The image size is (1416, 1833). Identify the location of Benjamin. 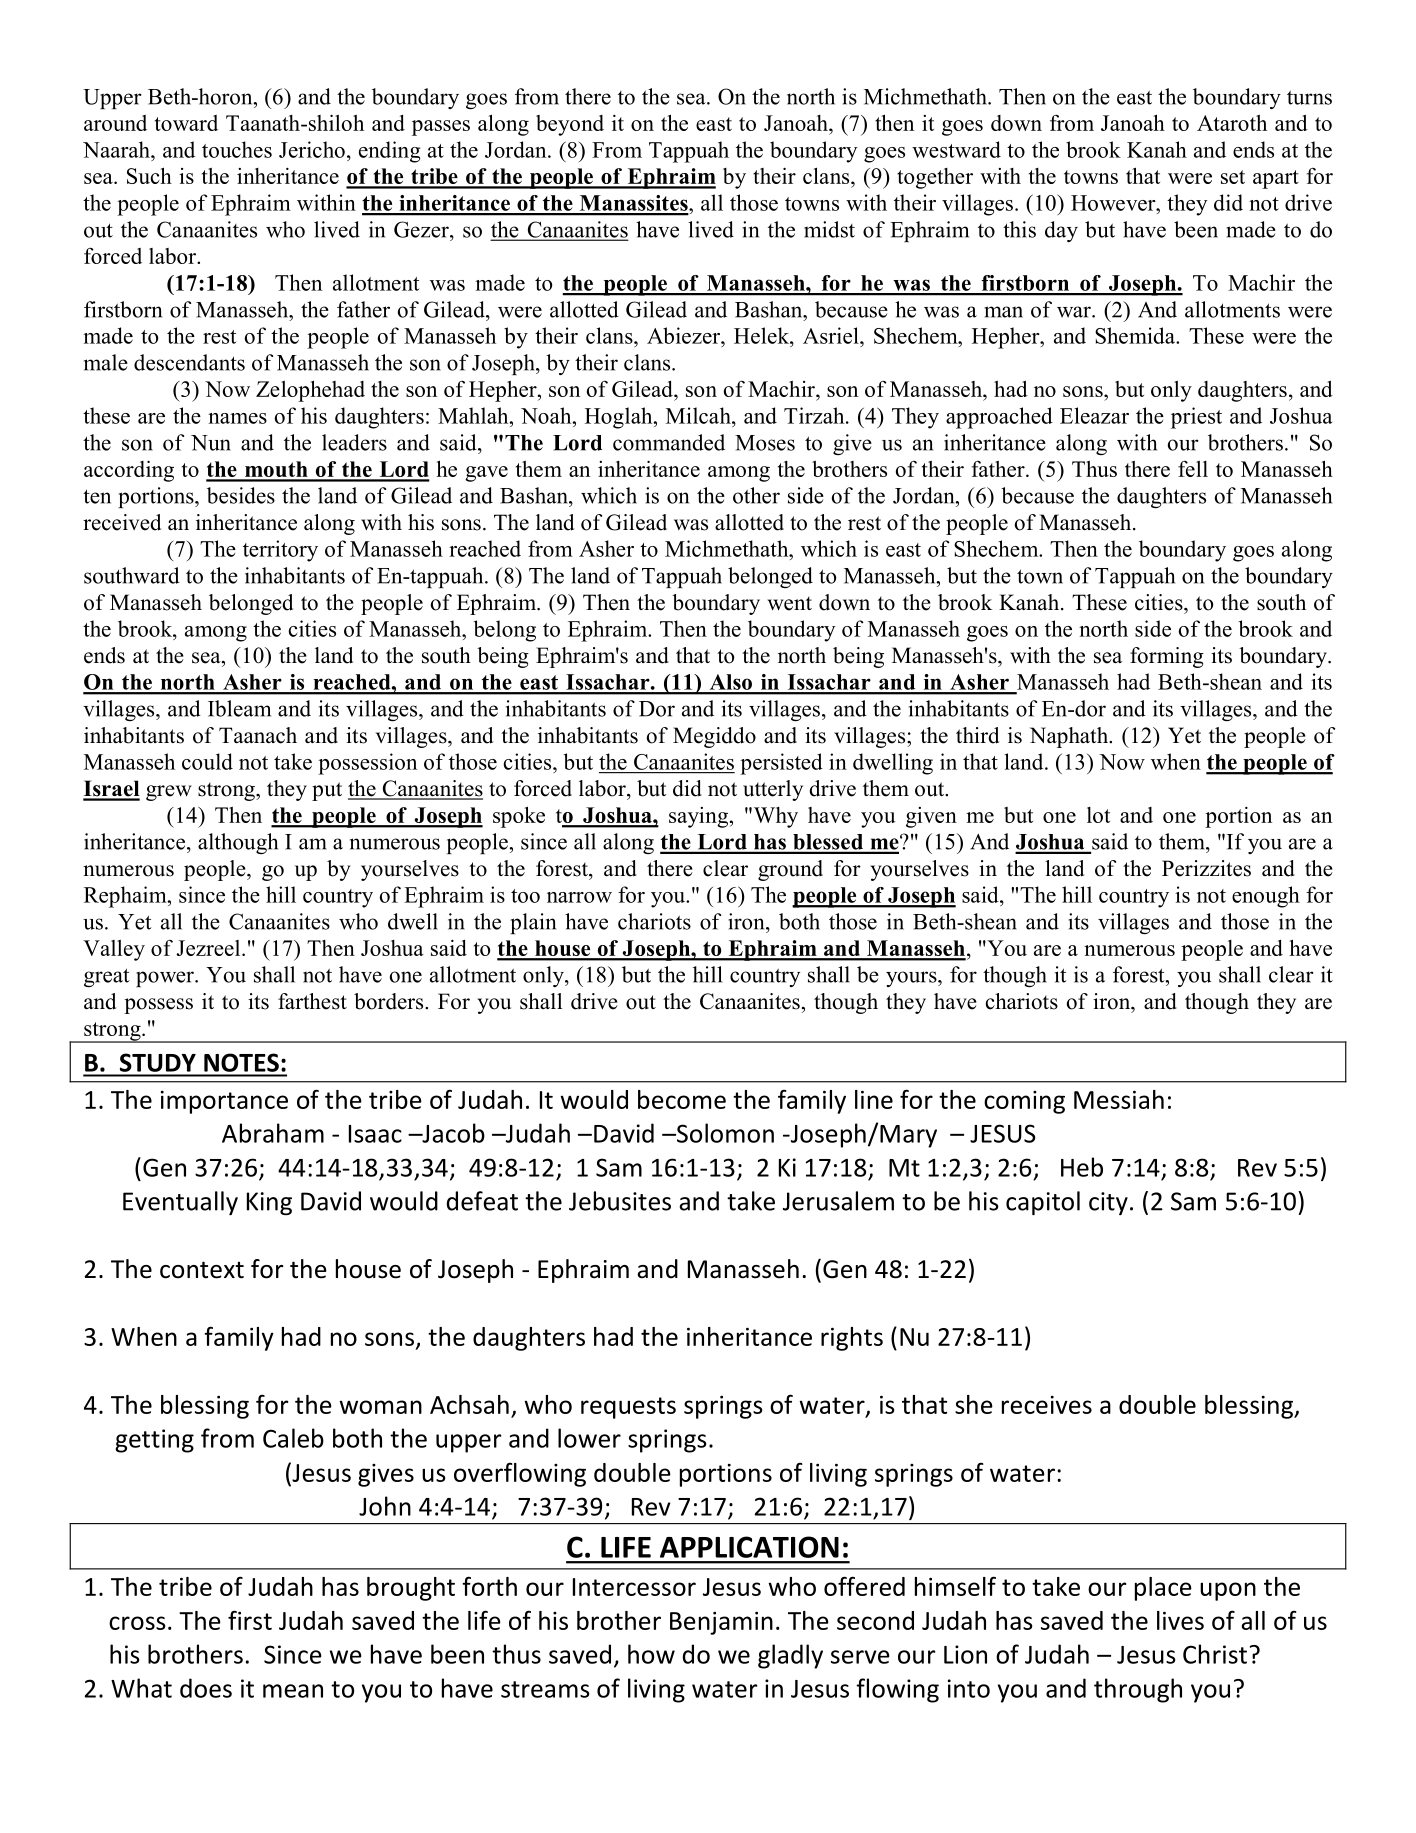
(721, 1623).
